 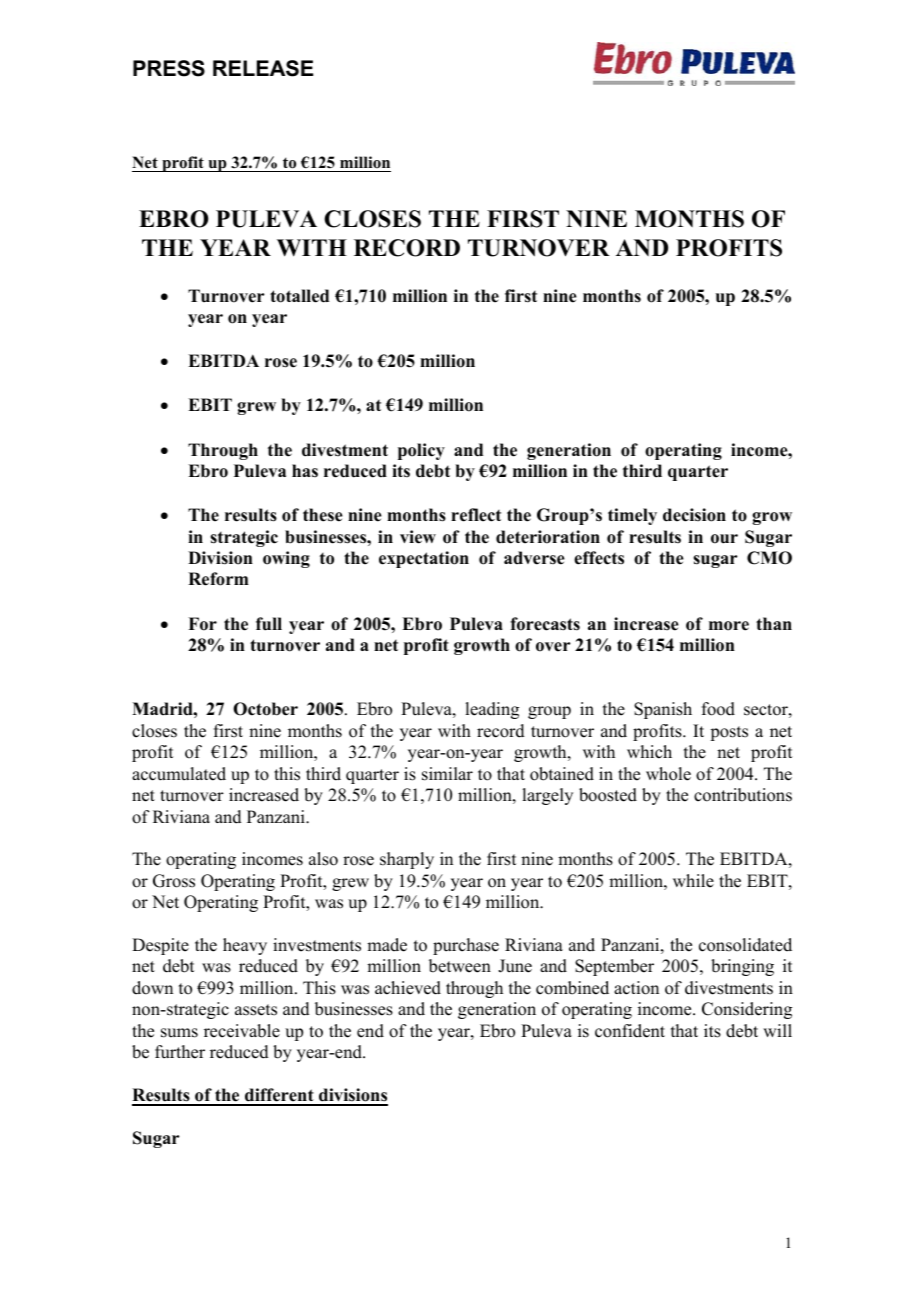 I want to click on expectation, so click(x=424, y=559).
